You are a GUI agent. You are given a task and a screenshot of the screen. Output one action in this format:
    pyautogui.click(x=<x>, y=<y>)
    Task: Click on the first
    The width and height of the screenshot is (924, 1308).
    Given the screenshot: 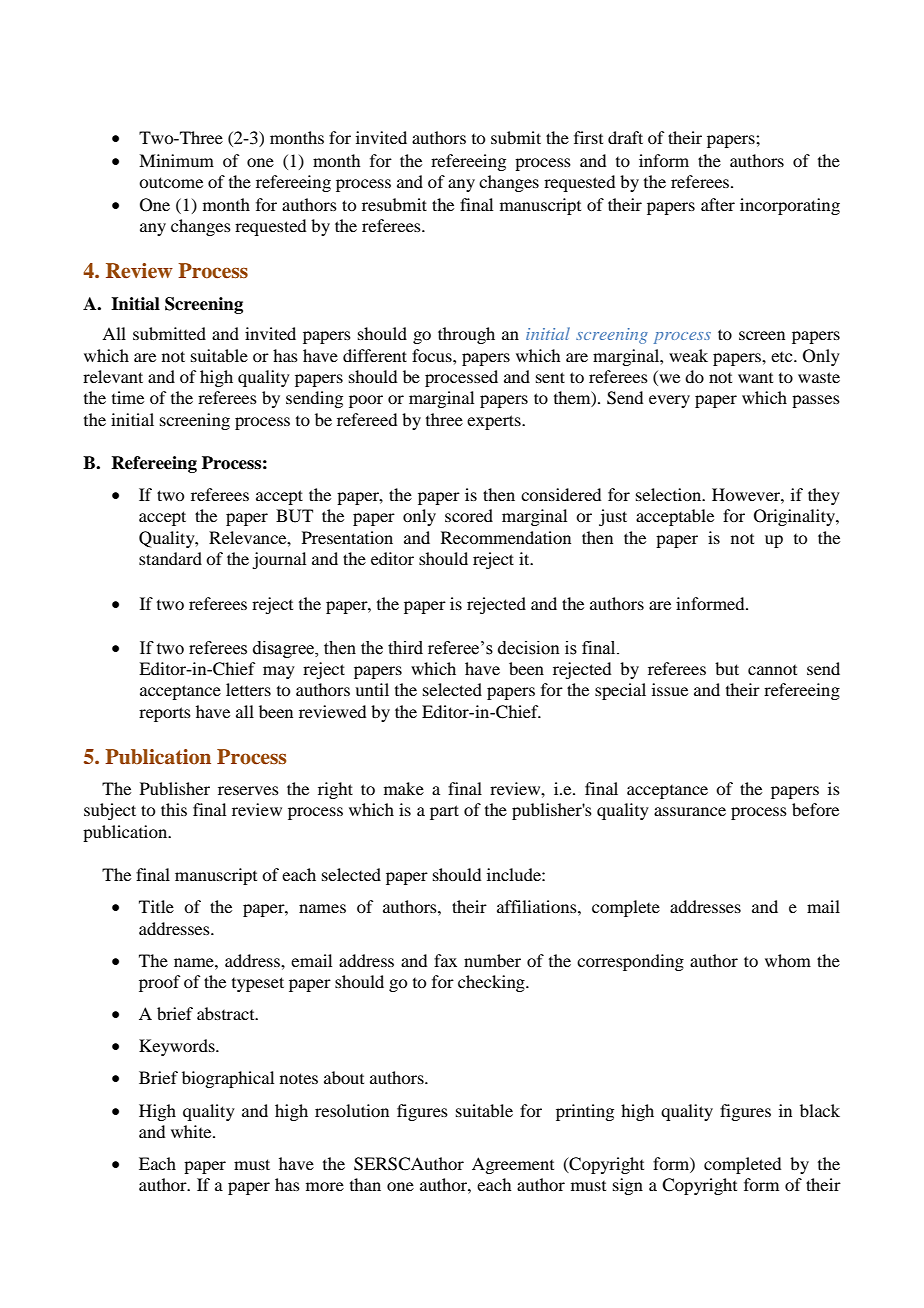 What is the action you would take?
    pyautogui.click(x=588, y=137)
